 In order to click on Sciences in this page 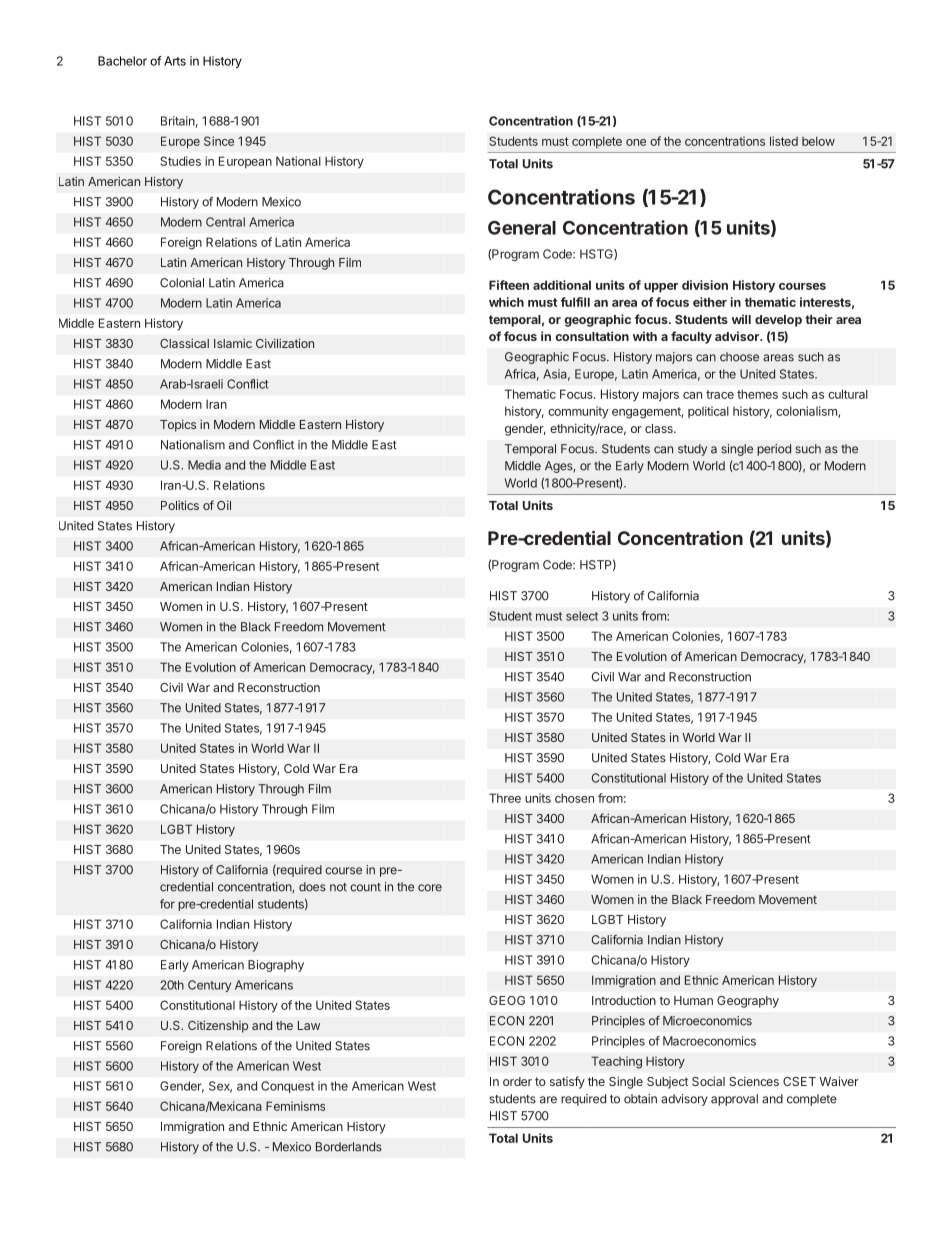, I will do `click(754, 1081)`.
